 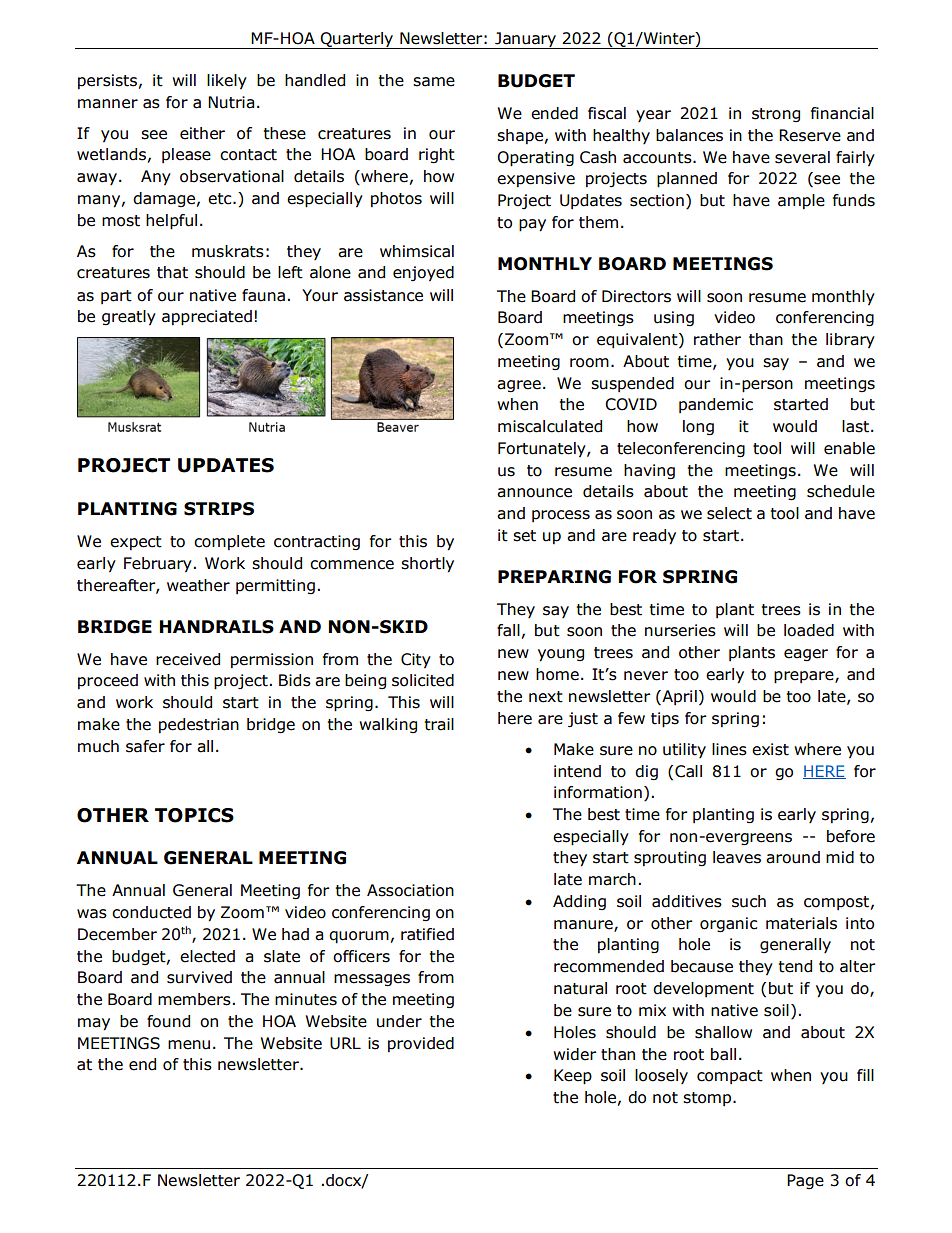 I want to click on strong, so click(x=776, y=115).
